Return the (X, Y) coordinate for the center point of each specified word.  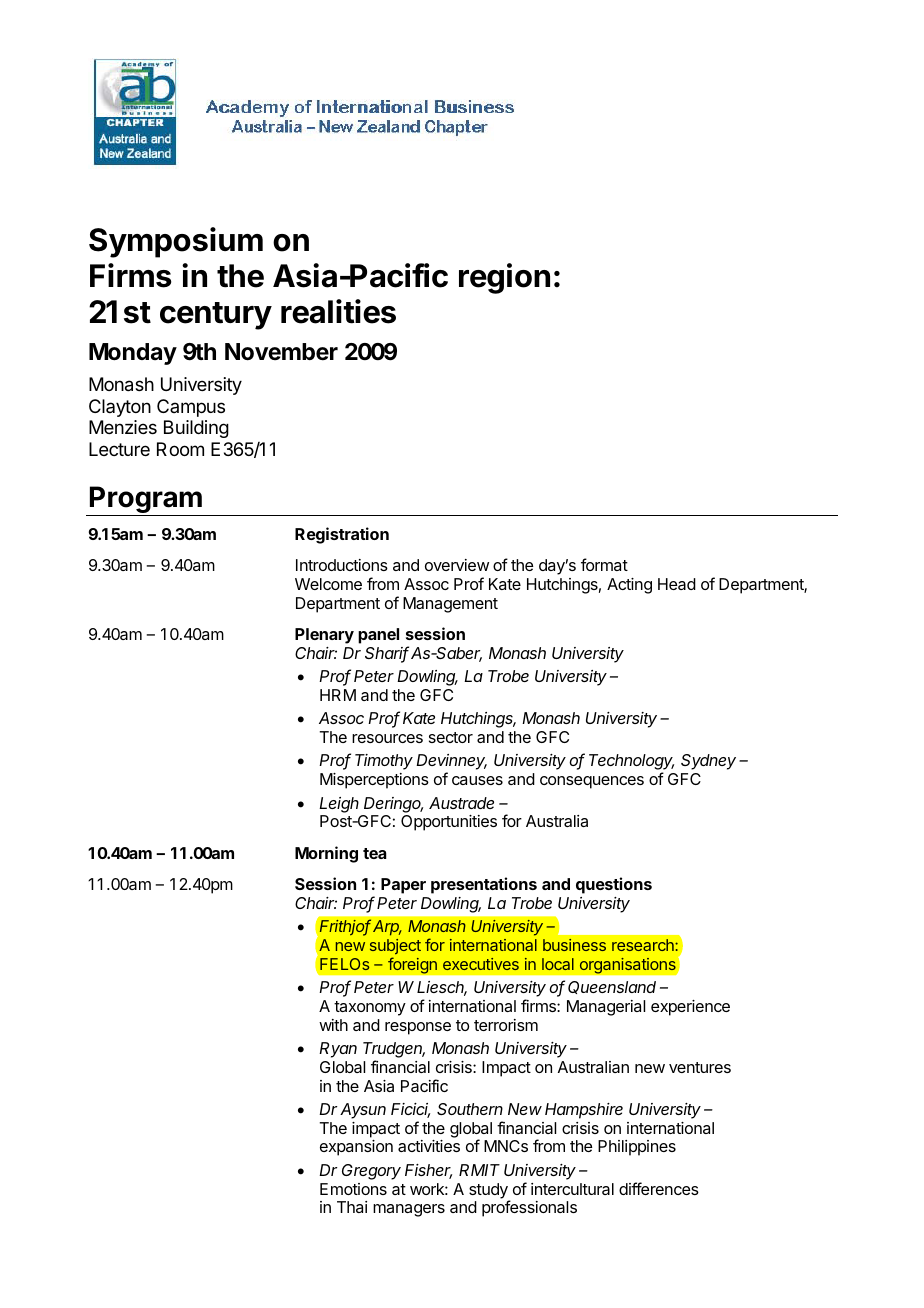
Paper (403, 886)
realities (338, 311)
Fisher (428, 1171)
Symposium (176, 242)
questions (614, 885)
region (504, 278)
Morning (326, 854)
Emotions (353, 1189)
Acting (629, 586)
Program (146, 501)
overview (457, 565)
